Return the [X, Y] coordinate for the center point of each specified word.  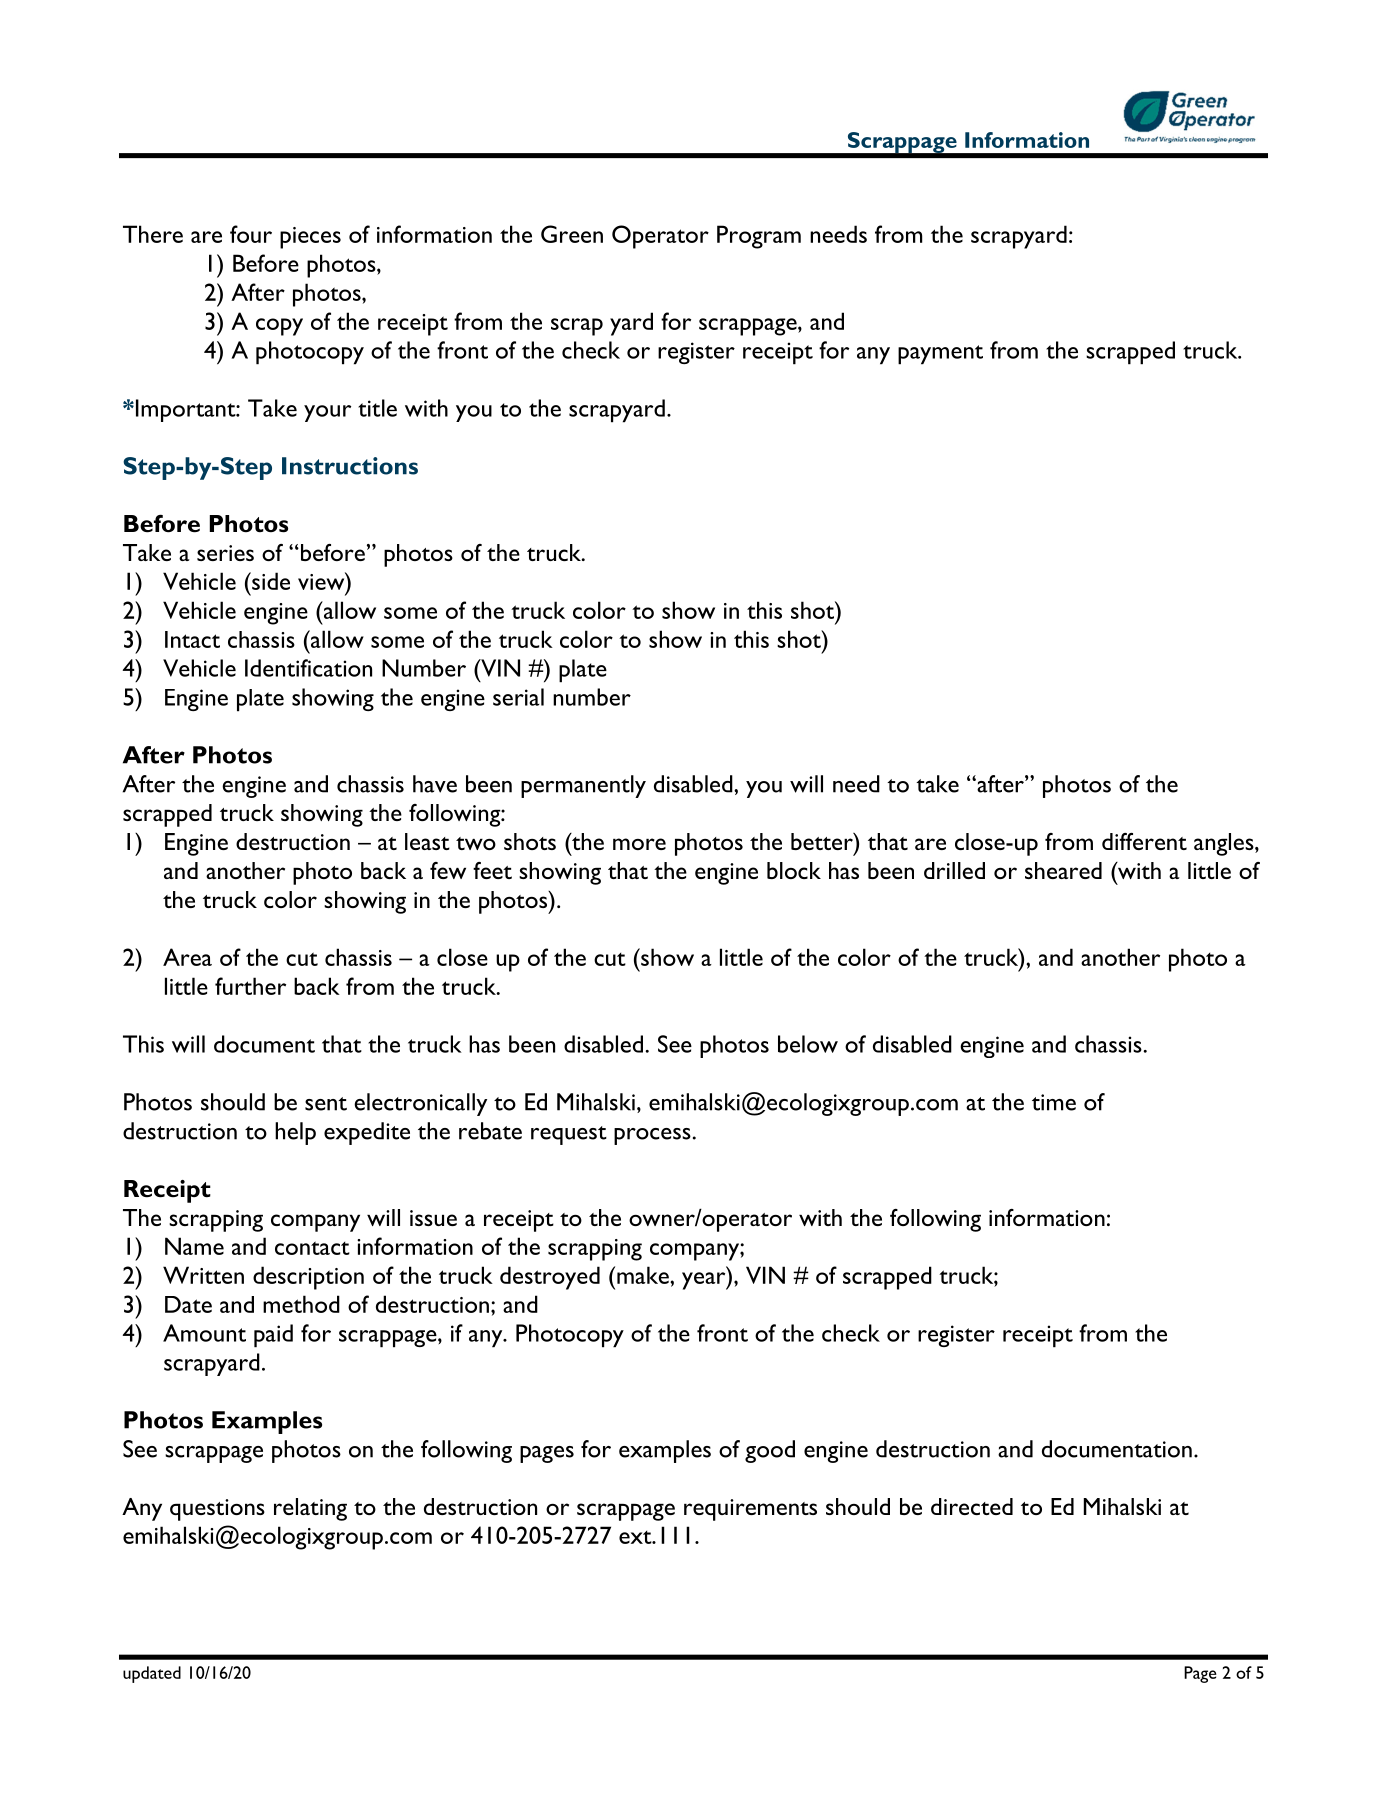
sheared [1063, 870]
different [1144, 841]
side [270, 581]
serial [518, 697]
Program [759, 237]
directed [972, 1506]
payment [940, 355]
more [639, 844]
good [770, 1451]
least [427, 841]
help [295, 1133]
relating [310, 1509]
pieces [310, 238]
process [652, 1136]
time [1054, 1102]
